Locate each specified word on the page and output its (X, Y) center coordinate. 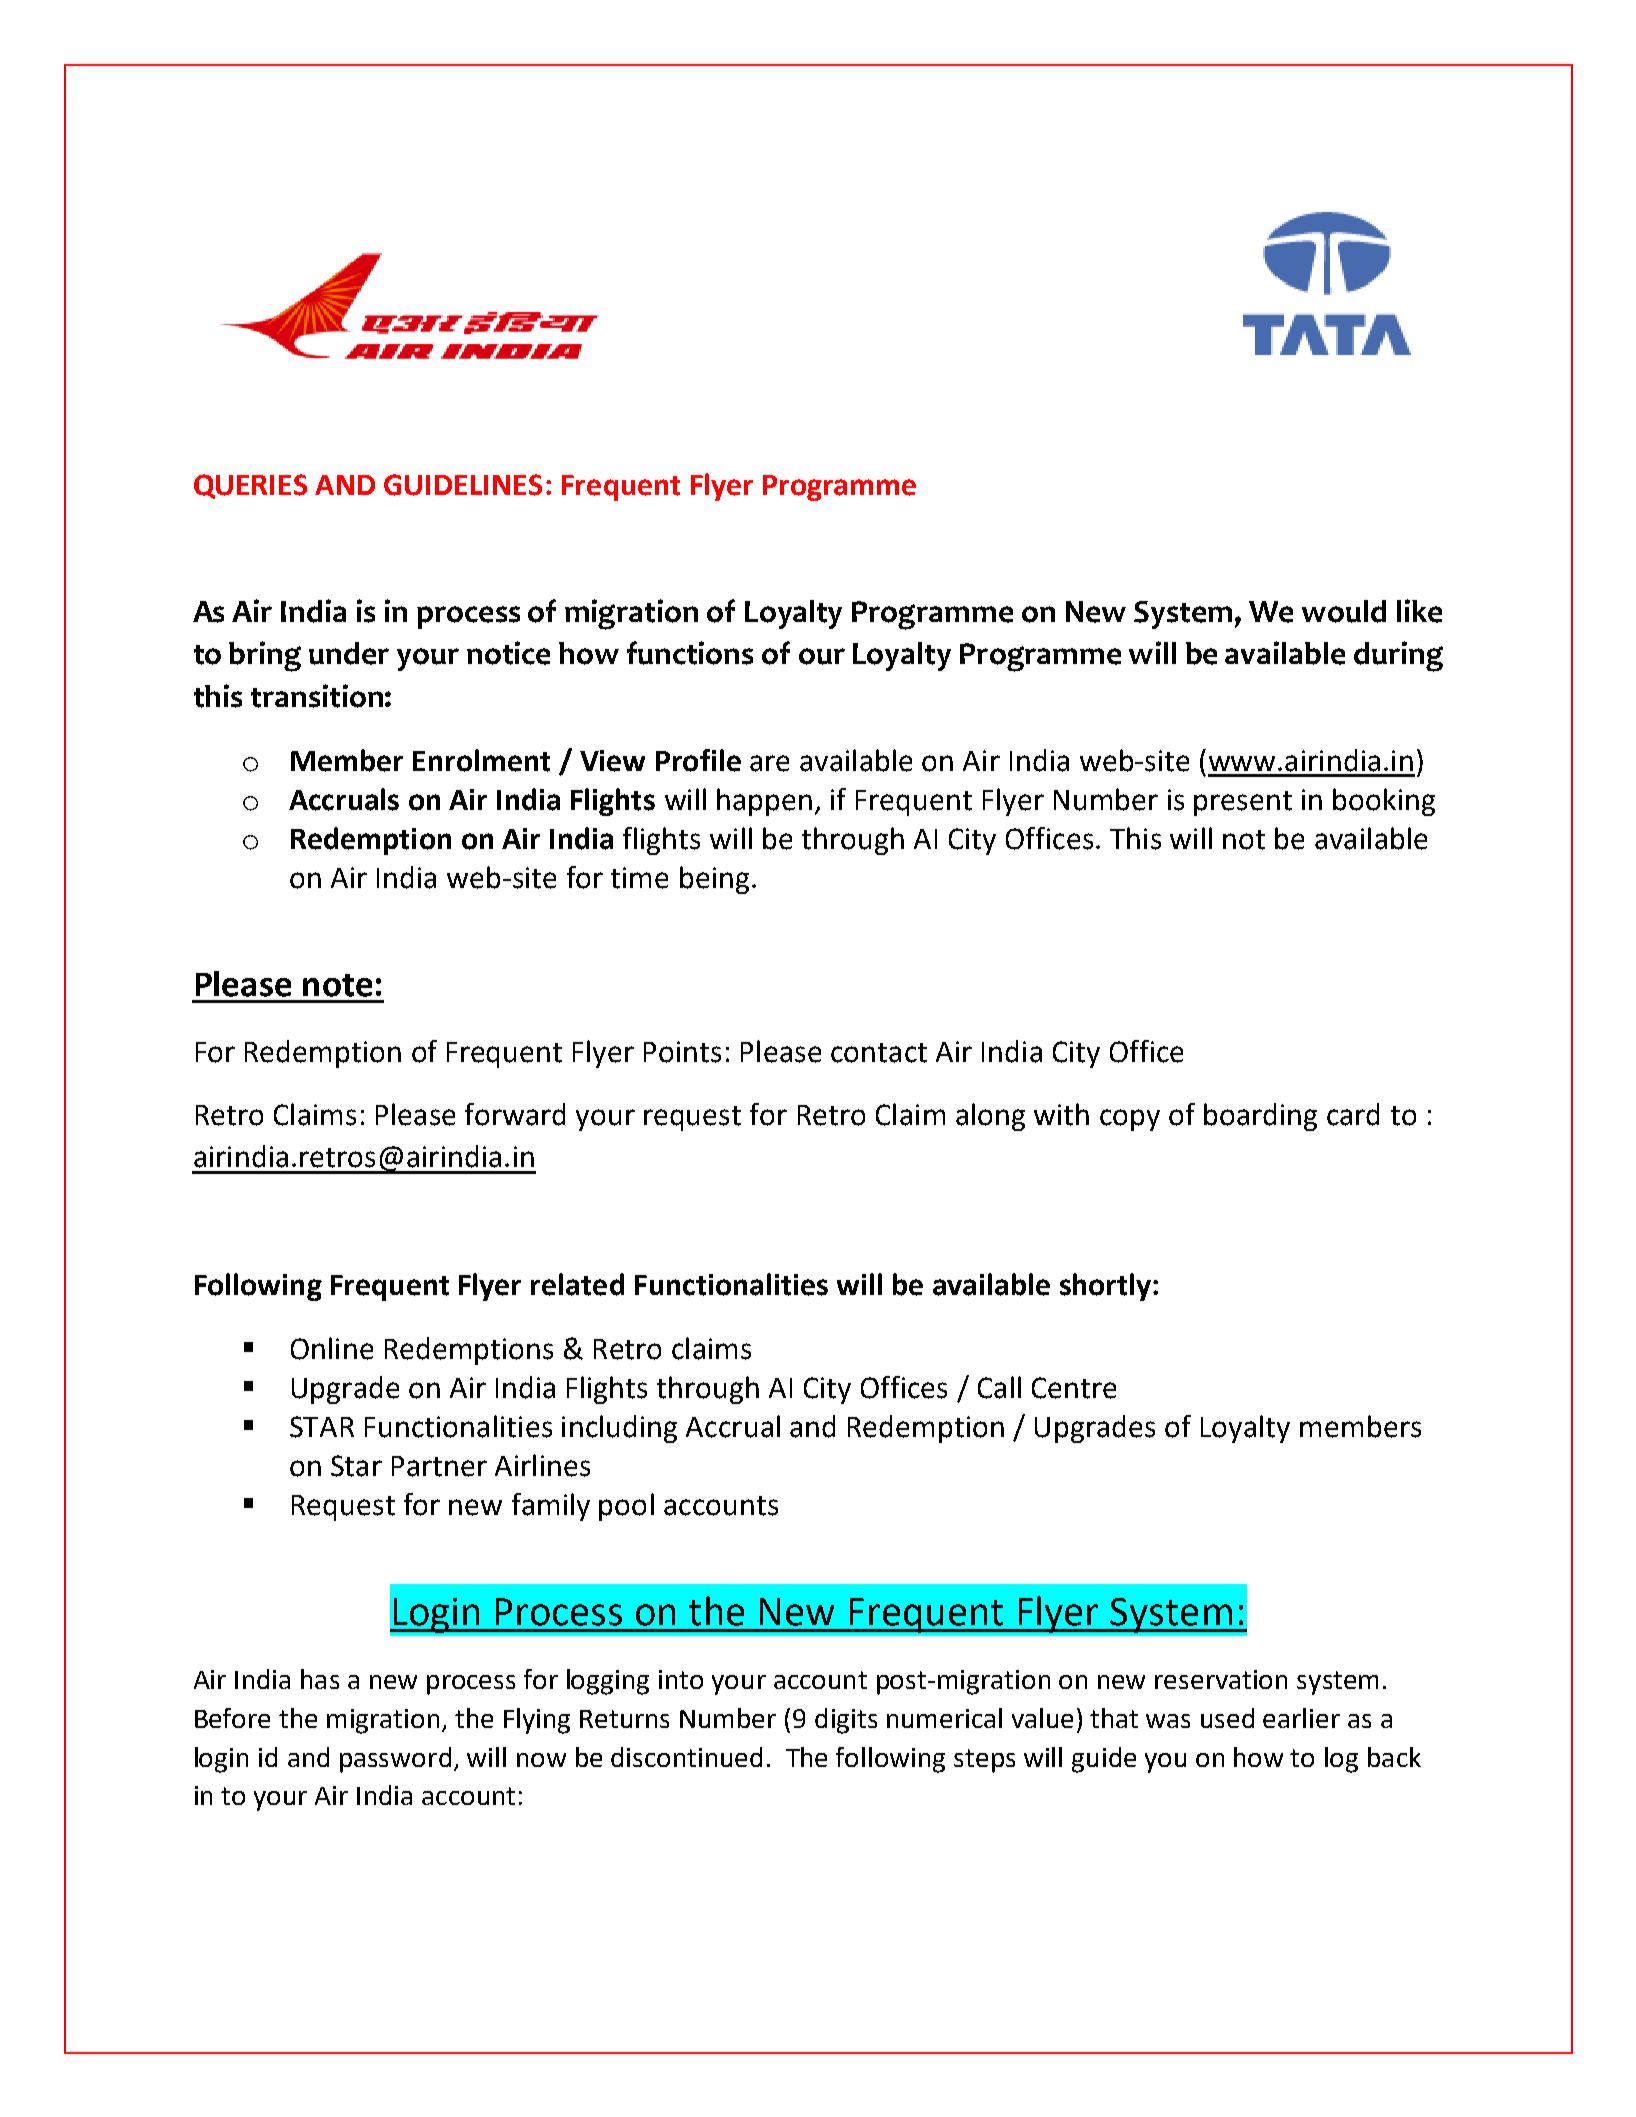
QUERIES (250, 486)
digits (846, 1721)
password (395, 1760)
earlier (1301, 1718)
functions (690, 653)
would (1344, 611)
